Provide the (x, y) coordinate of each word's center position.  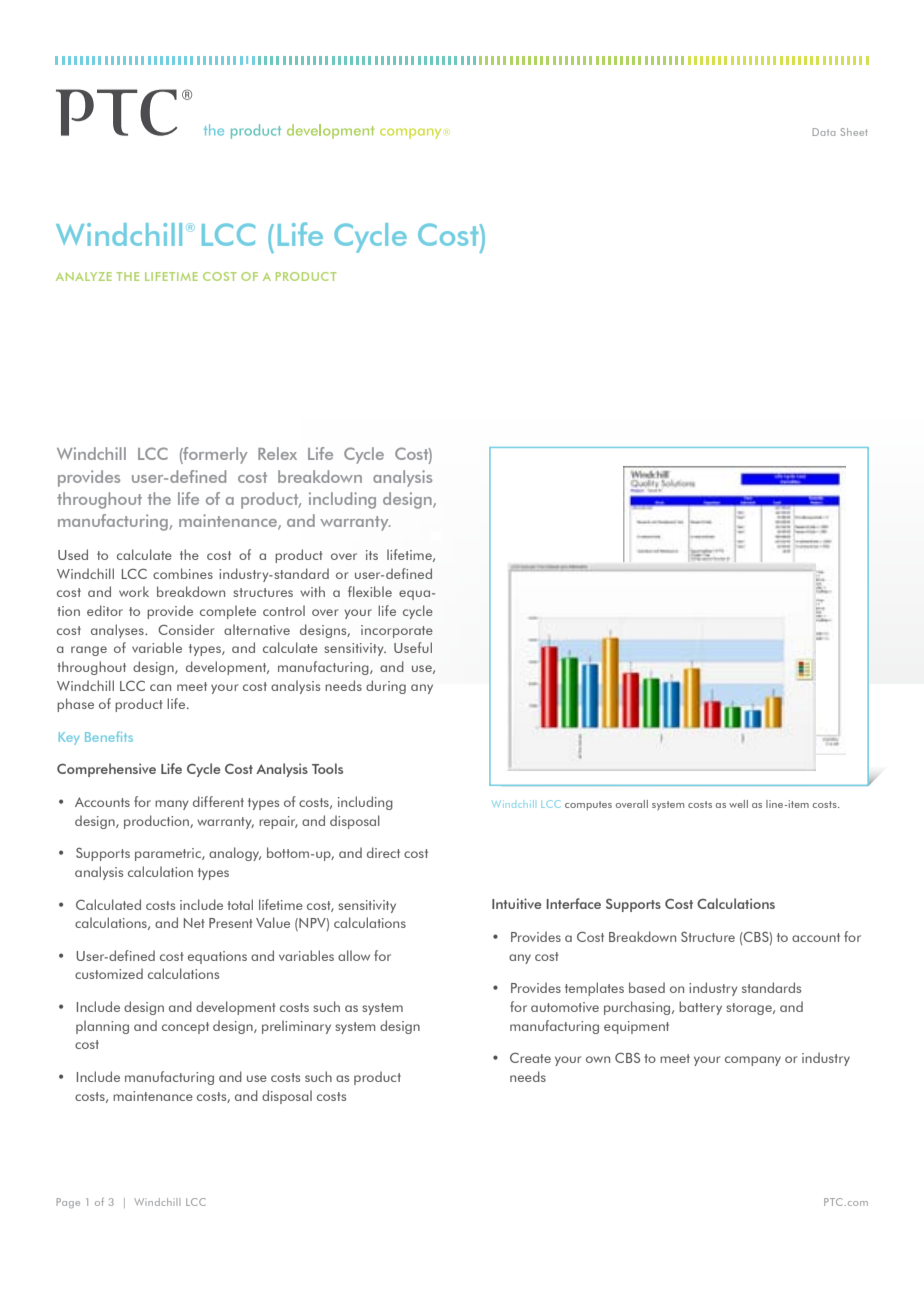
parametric (169, 854)
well (738, 804)
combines (183, 573)
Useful (413, 647)
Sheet (854, 132)
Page (68, 1203)
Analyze (84, 276)
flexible (370, 591)
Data (824, 132)
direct (383, 852)
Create (530, 1058)
